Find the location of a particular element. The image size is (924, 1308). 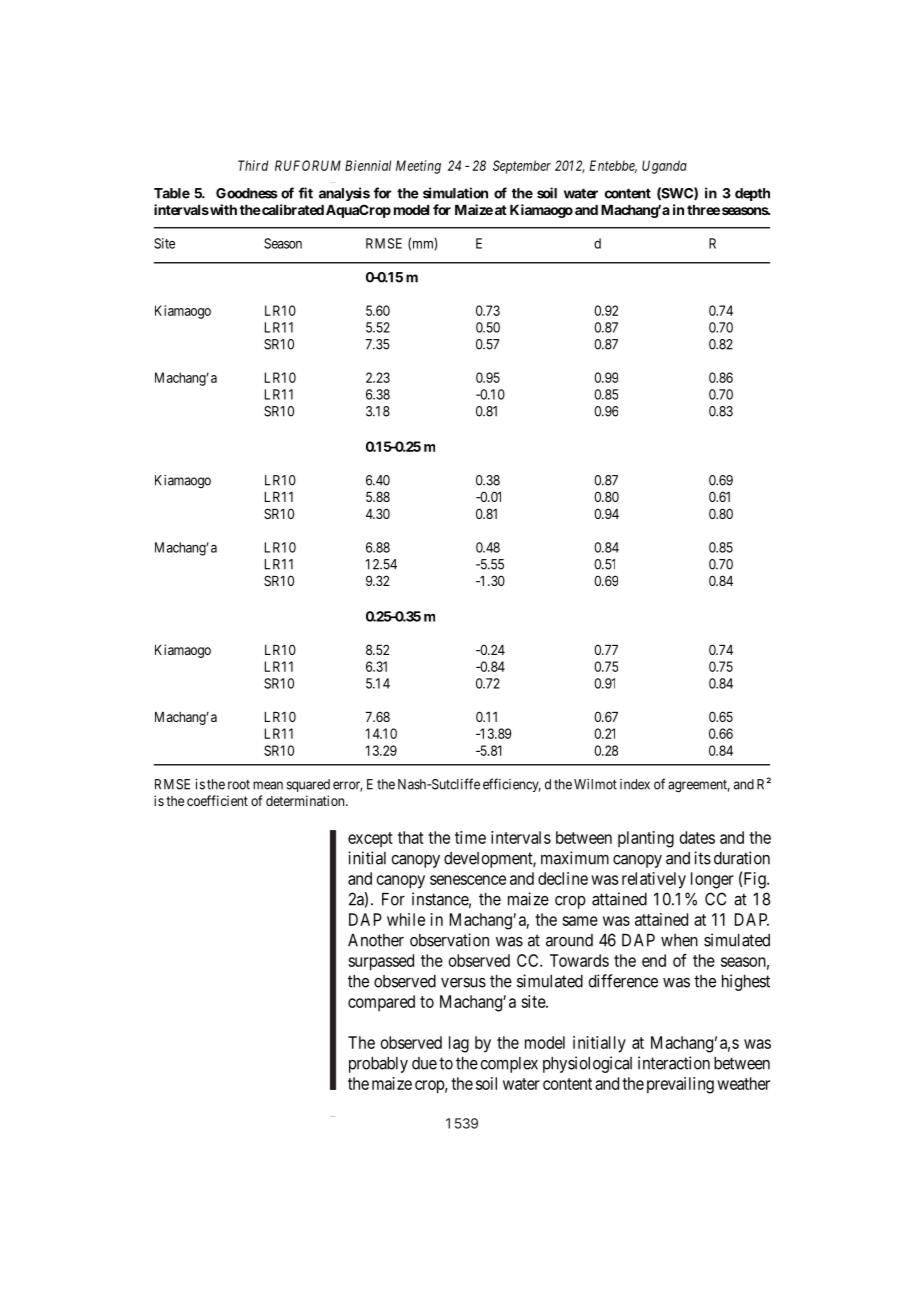

efficiency is located at coordinates (512, 785).
